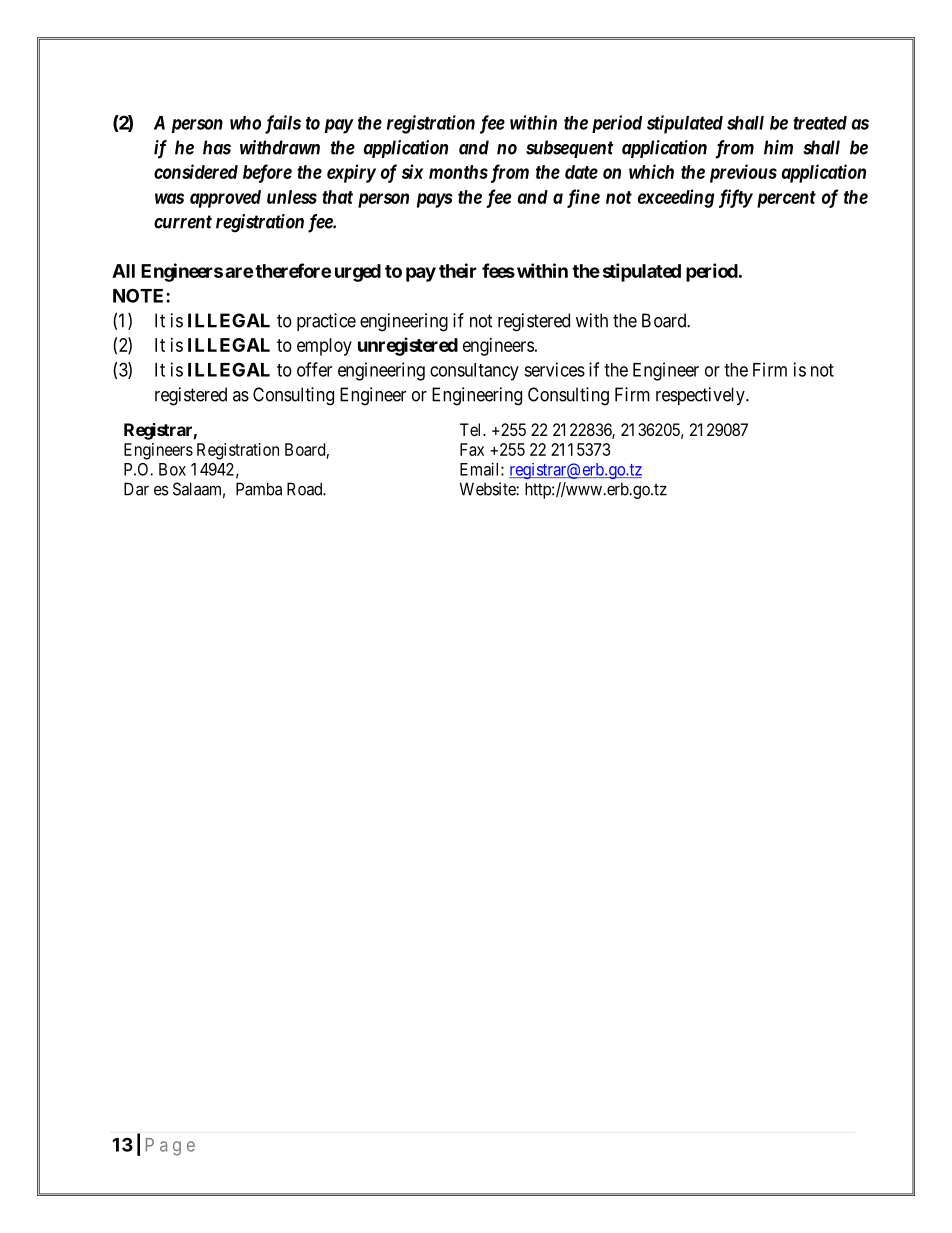 Image resolution: width=952 pixels, height=1233 pixels. Describe the element at coordinates (701, 396) in the image. I see `respectively` at that location.
